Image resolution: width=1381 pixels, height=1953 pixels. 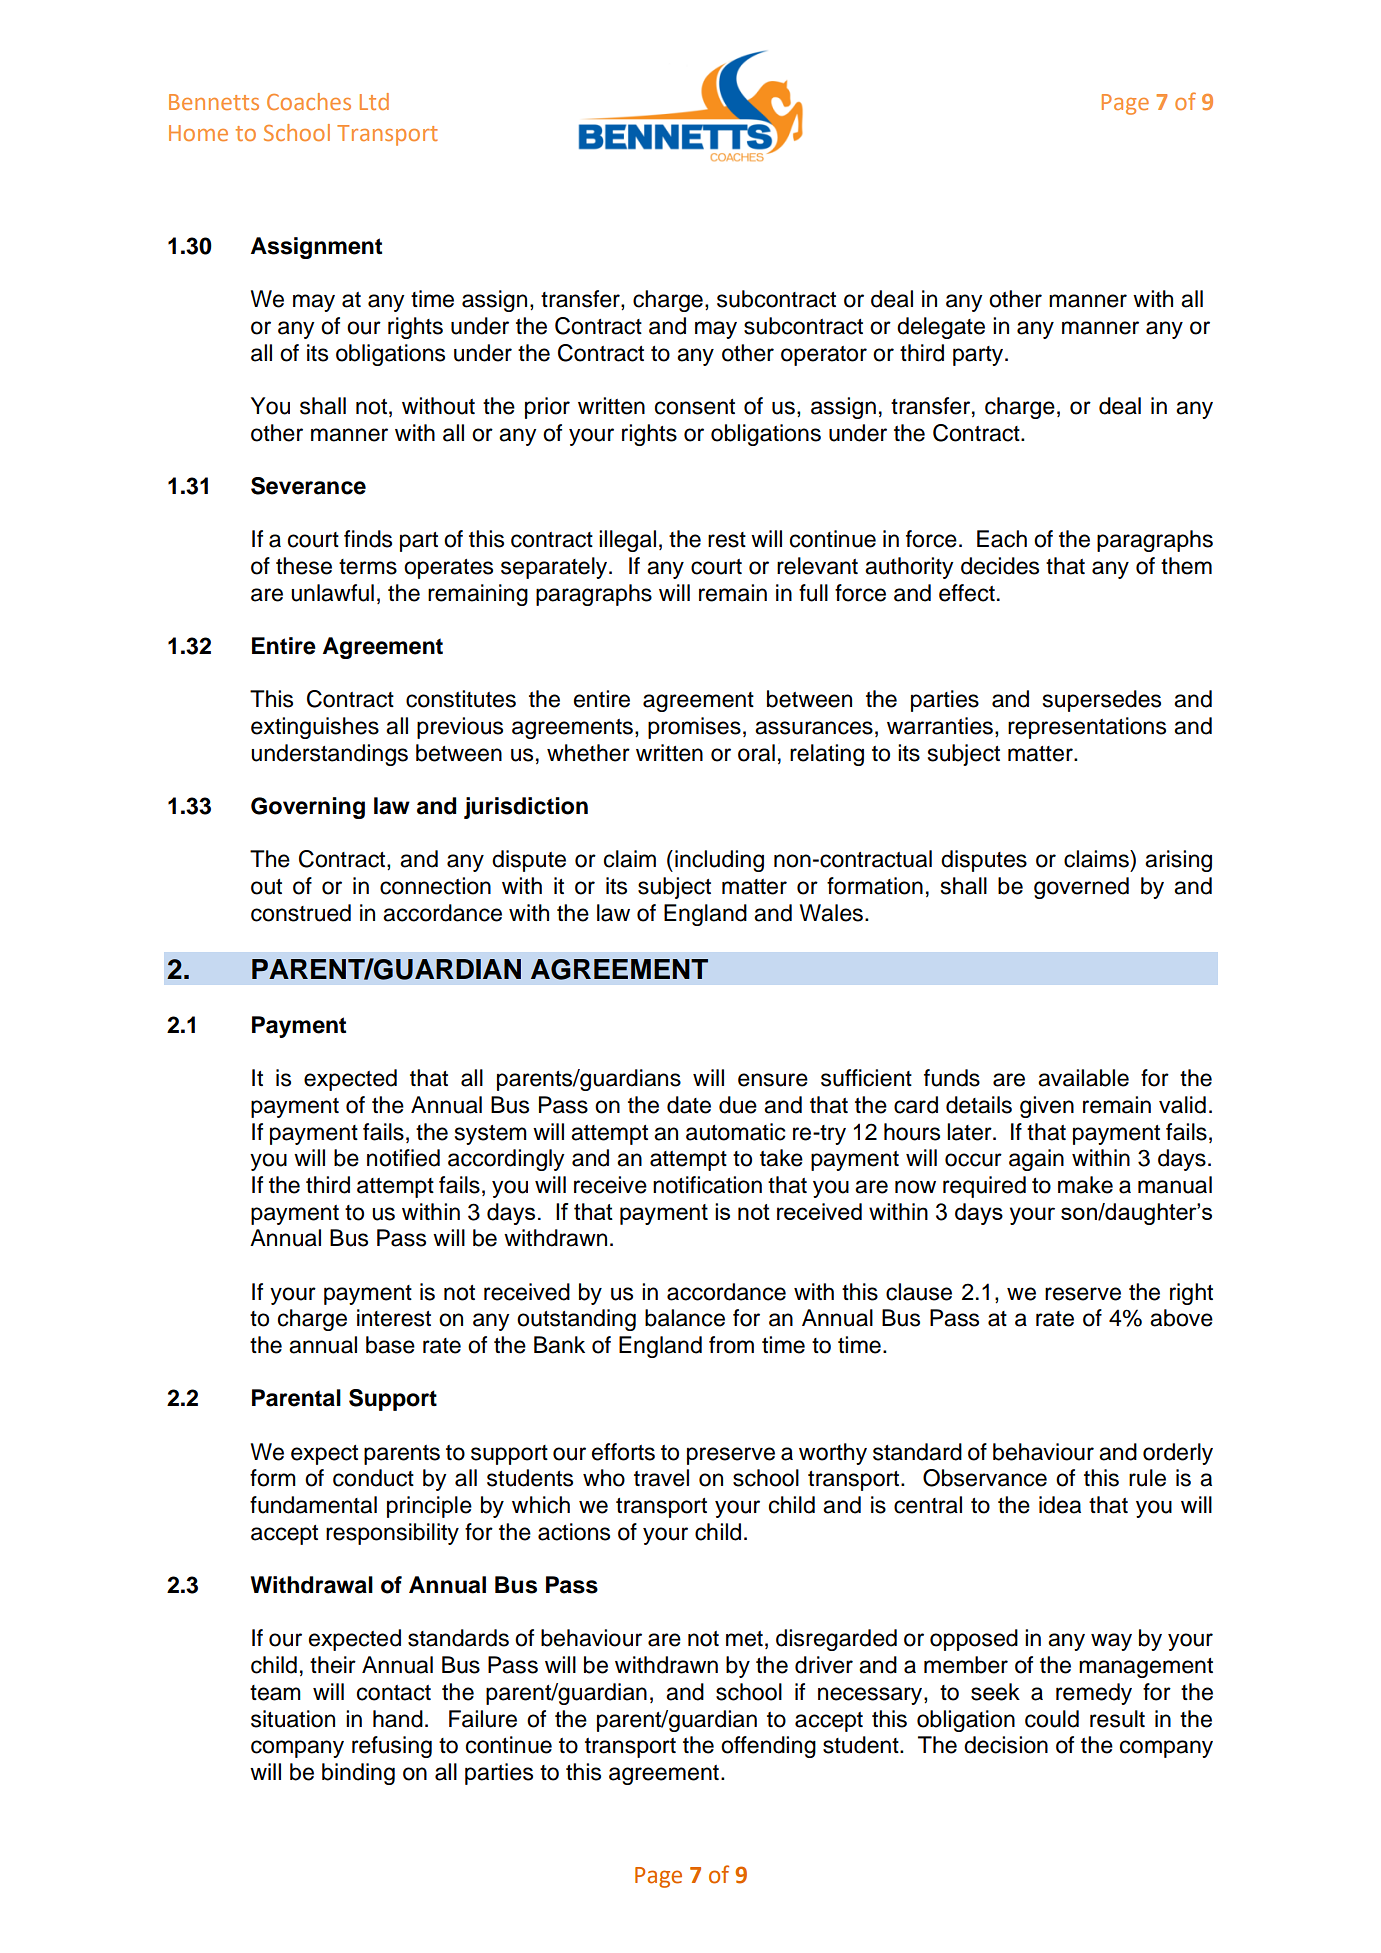 I want to click on including, so click(x=719, y=861).
